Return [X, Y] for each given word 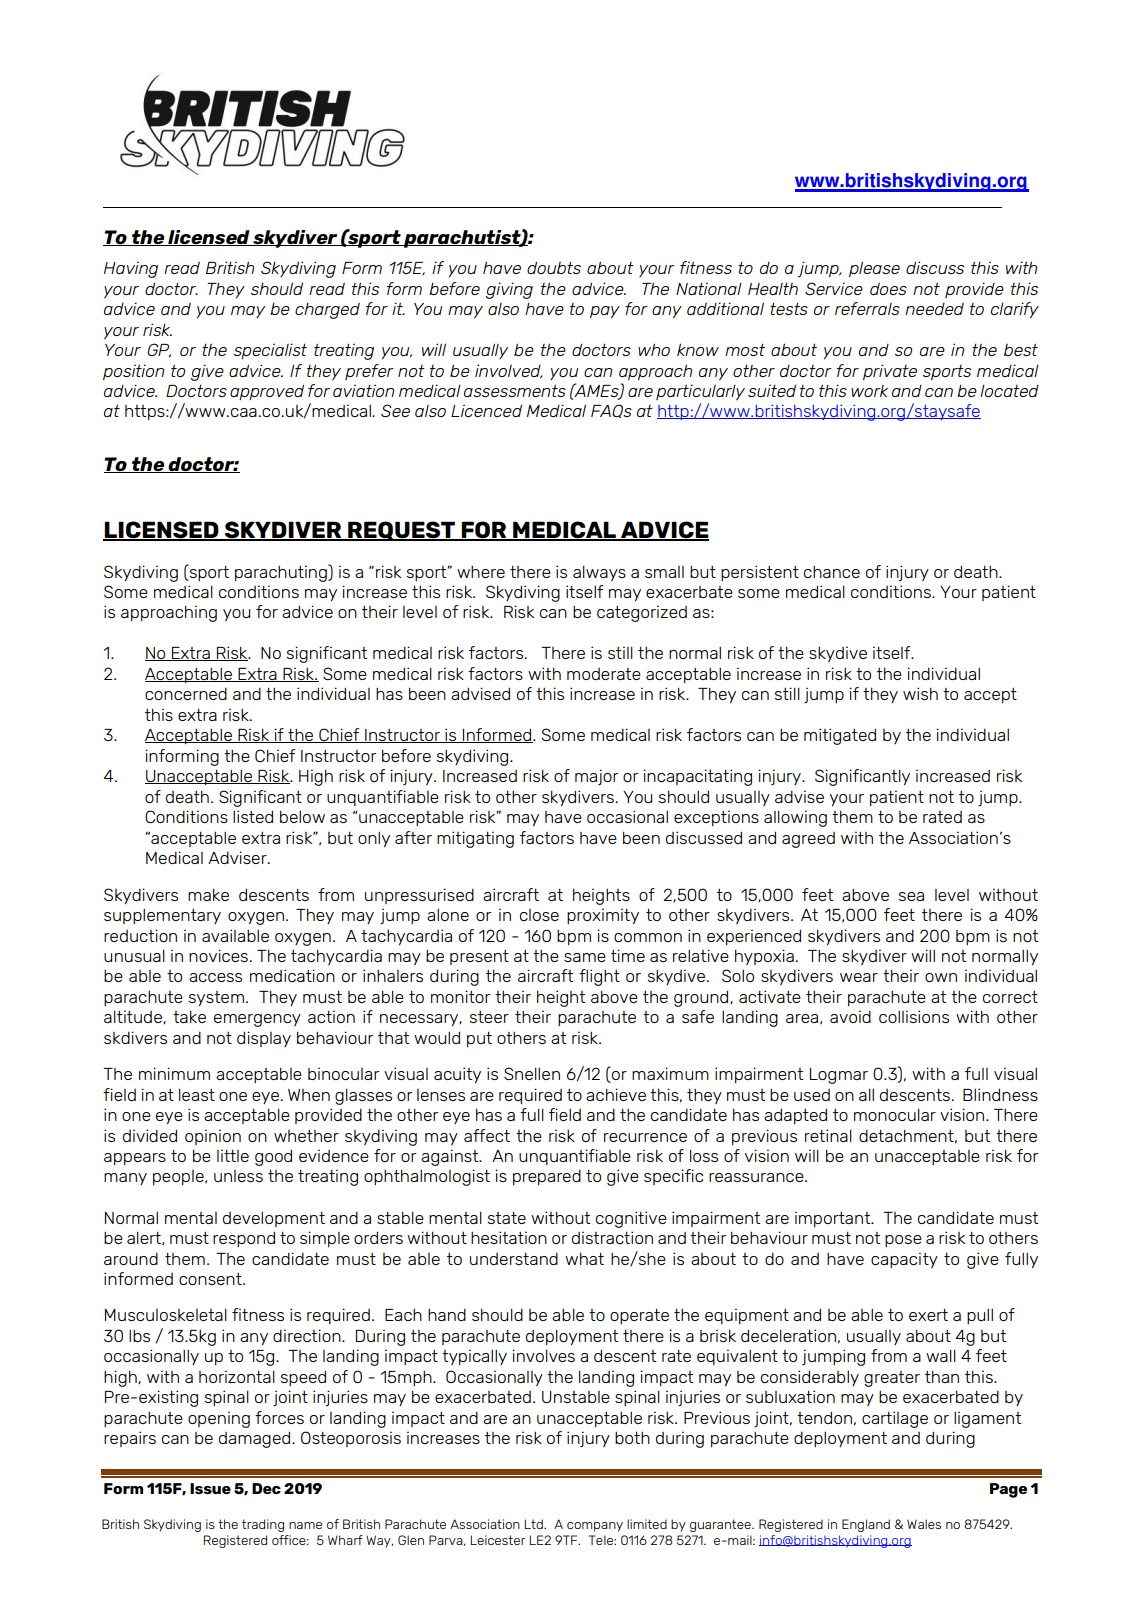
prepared [547, 1177]
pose [903, 1241]
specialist [270, 351]
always [599, 573]
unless [238, 1176]
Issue [210, 1488]
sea [911, 896]
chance [832, 572]
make [208, 894]
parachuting [282, 573]
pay [605, 312]
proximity [603, 916]
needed [934, 309]
